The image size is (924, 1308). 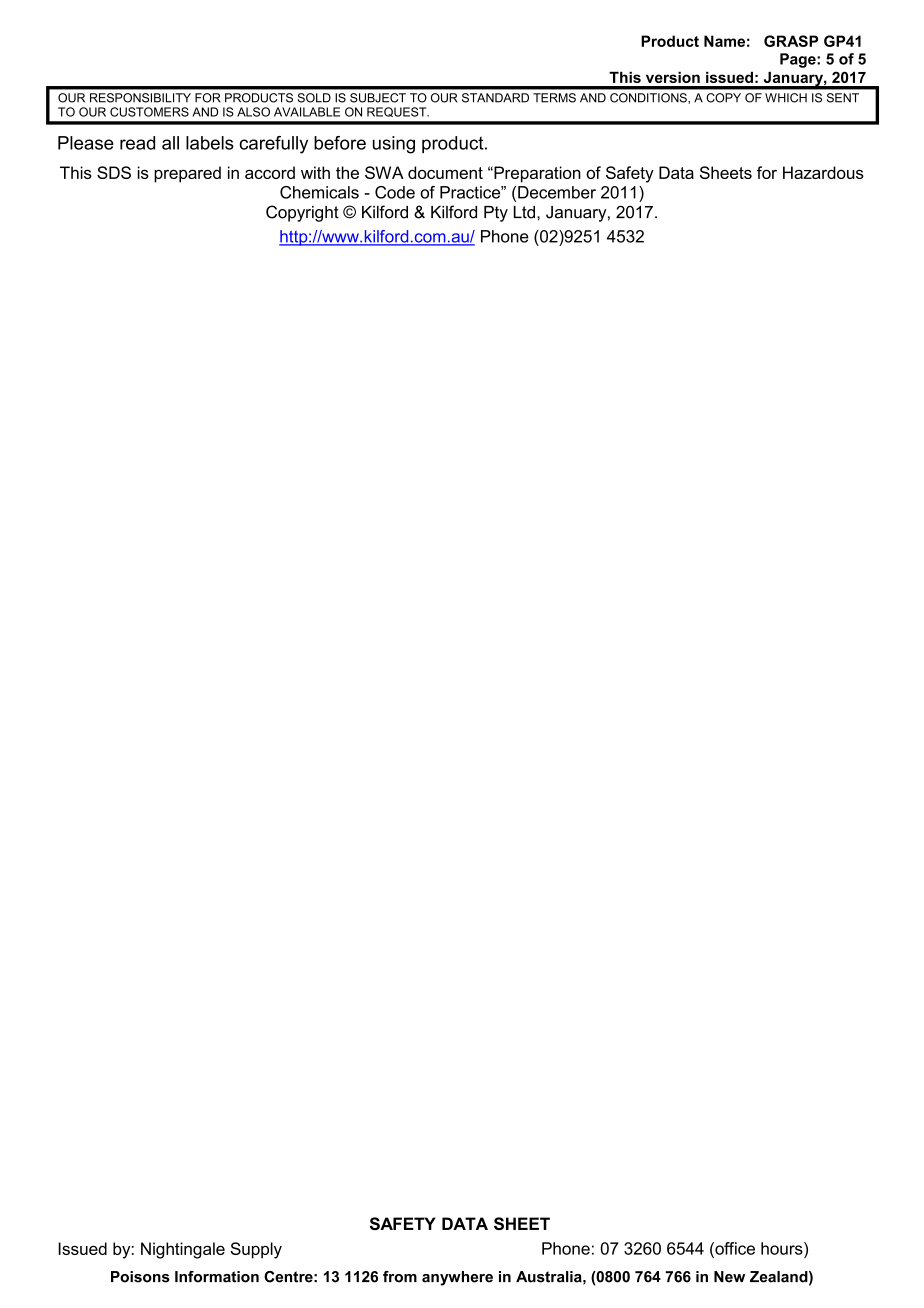 I want to click on Nightingale, so click(x=183, y=1250).
